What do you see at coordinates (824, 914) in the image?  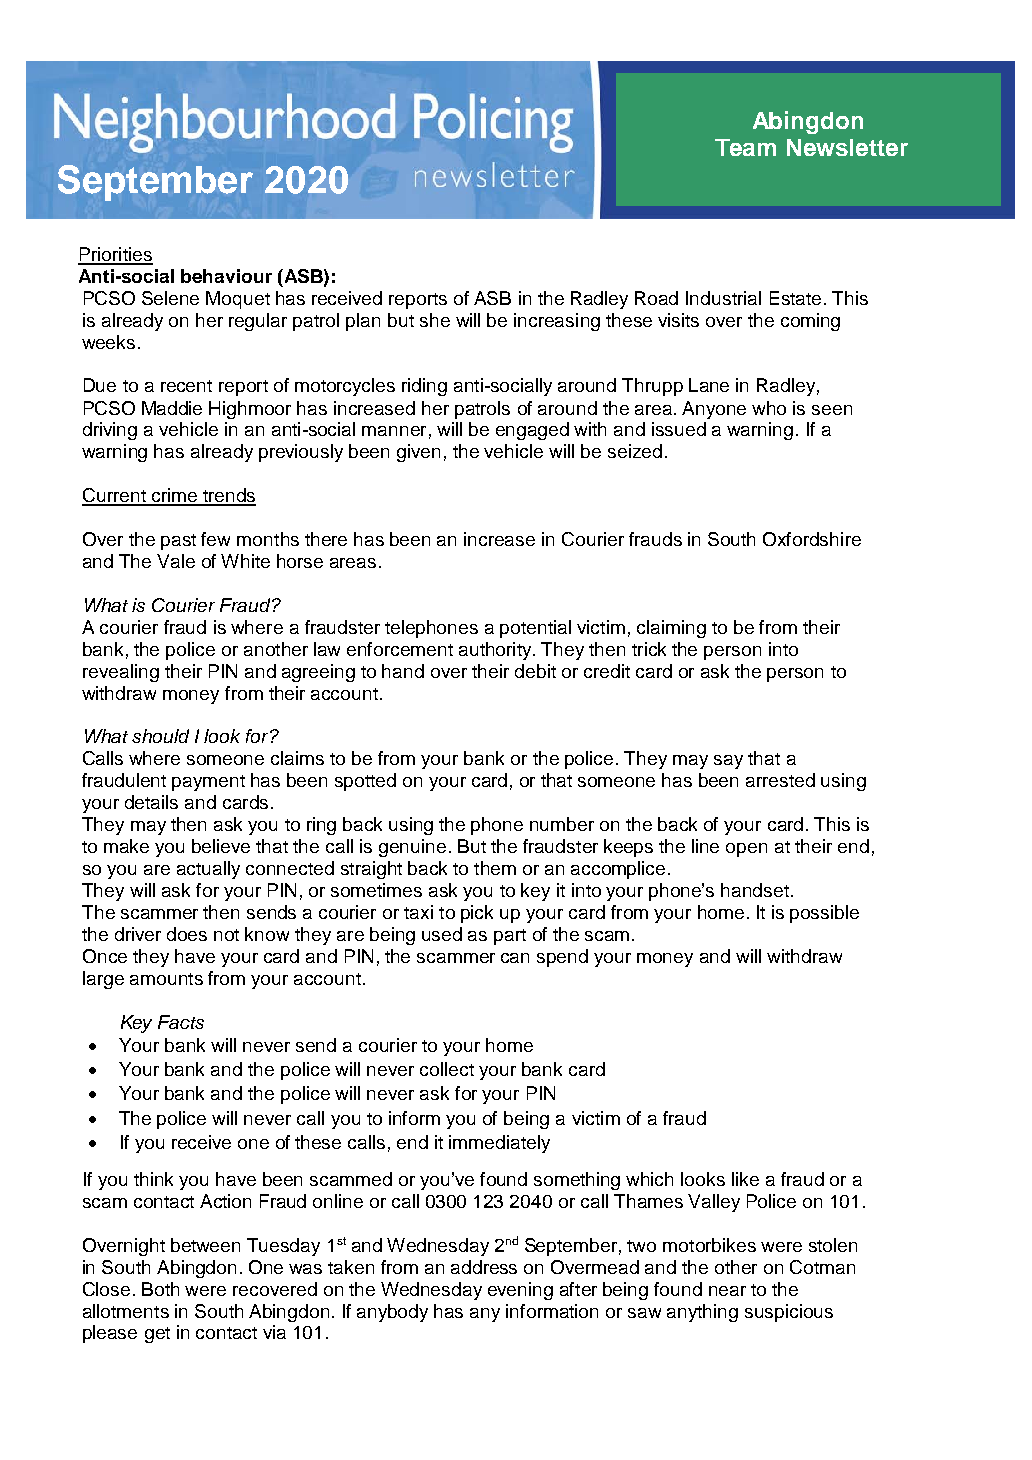 I see `possible` at bounding box center [824, 914].
